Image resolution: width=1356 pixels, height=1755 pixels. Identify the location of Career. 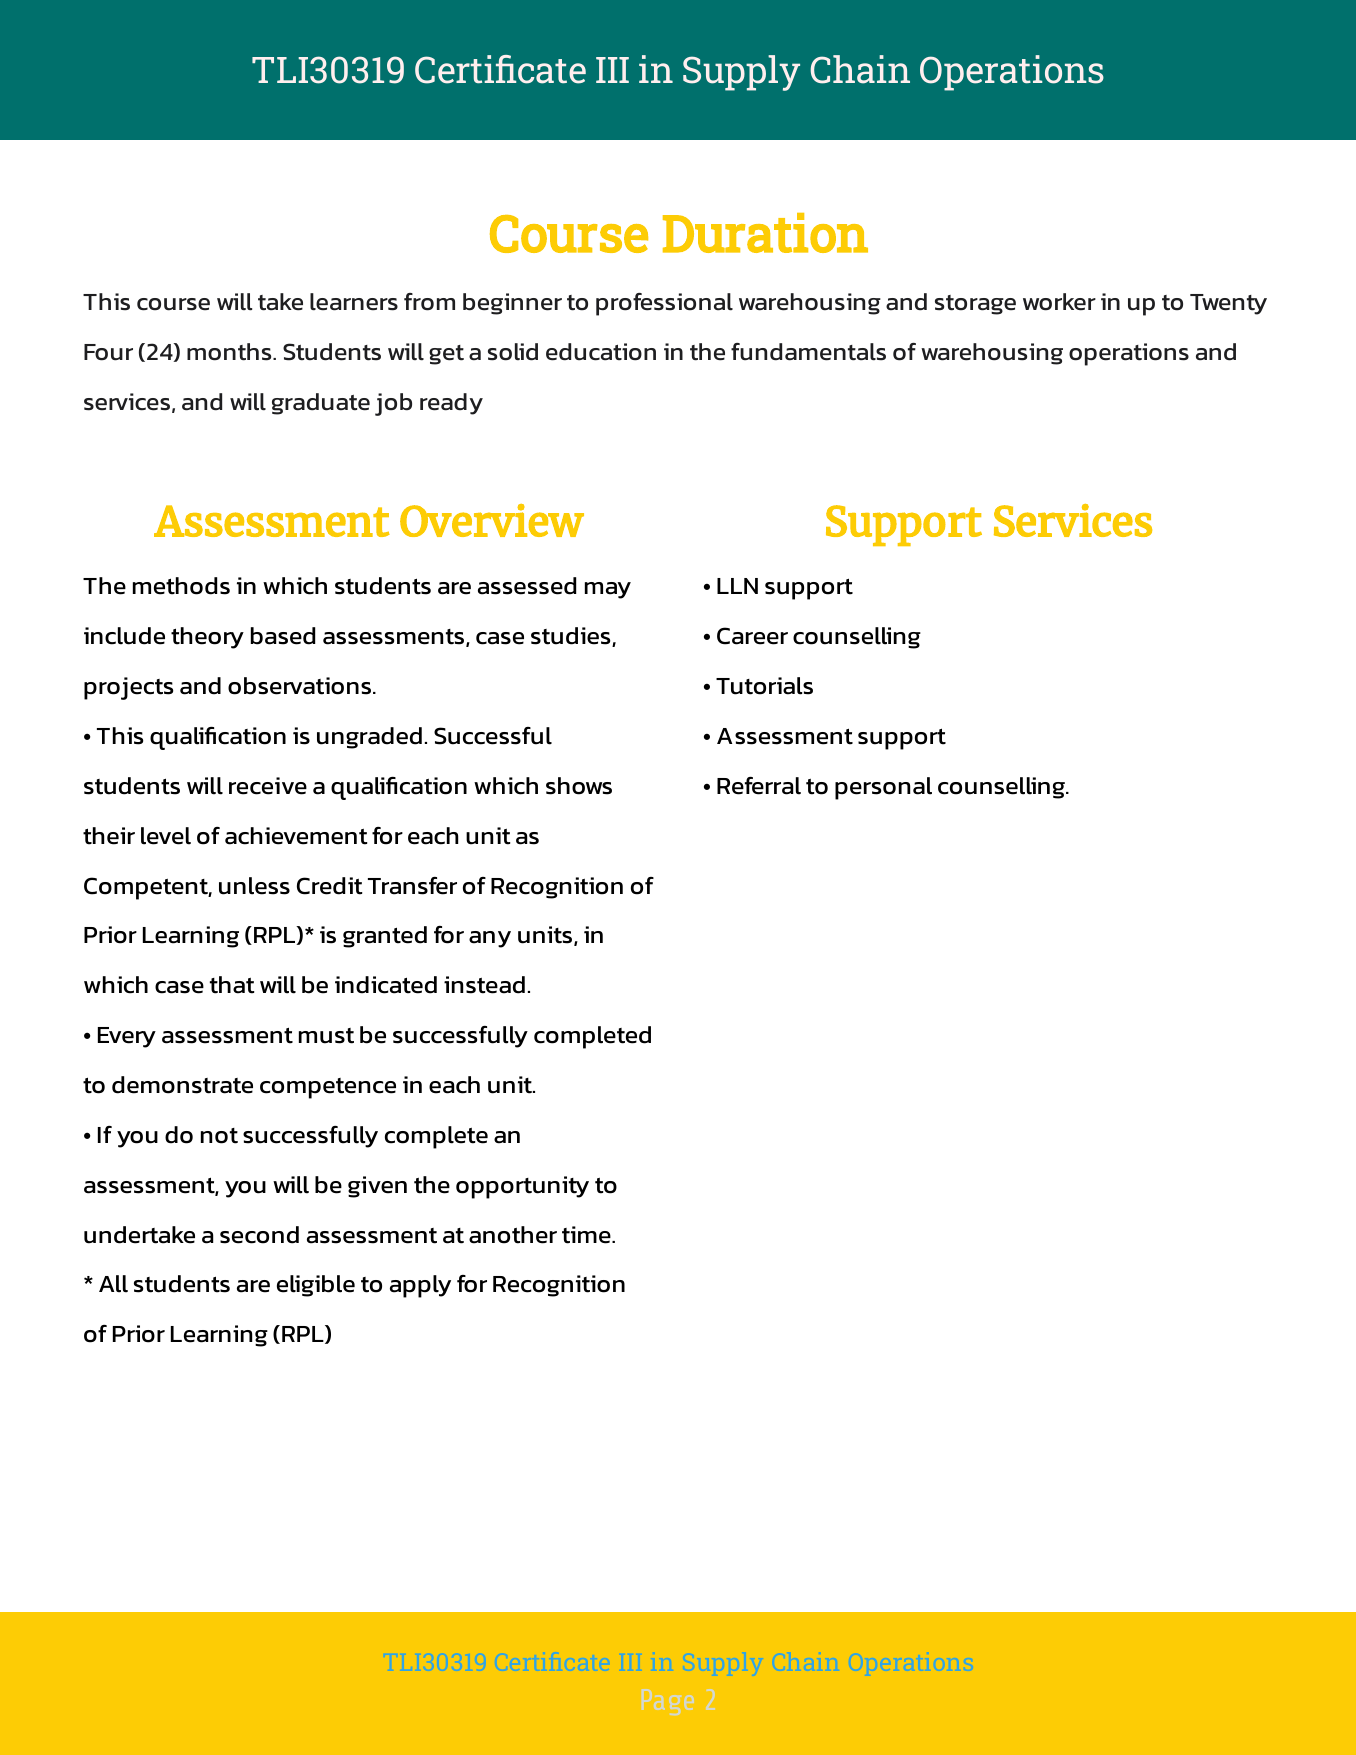
(752, 636).
